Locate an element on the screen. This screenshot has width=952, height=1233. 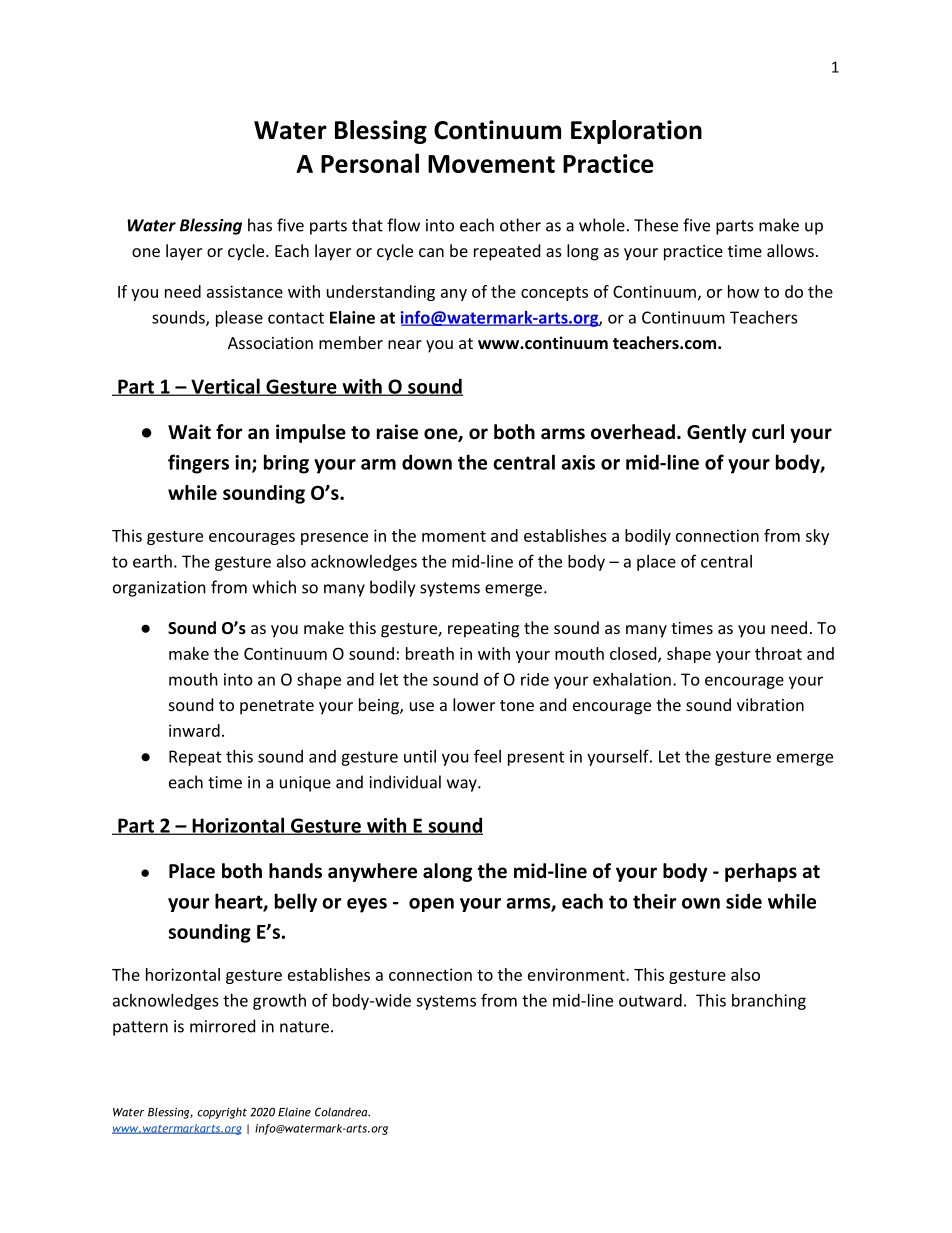
earth is located at coordinates (152, 561).
